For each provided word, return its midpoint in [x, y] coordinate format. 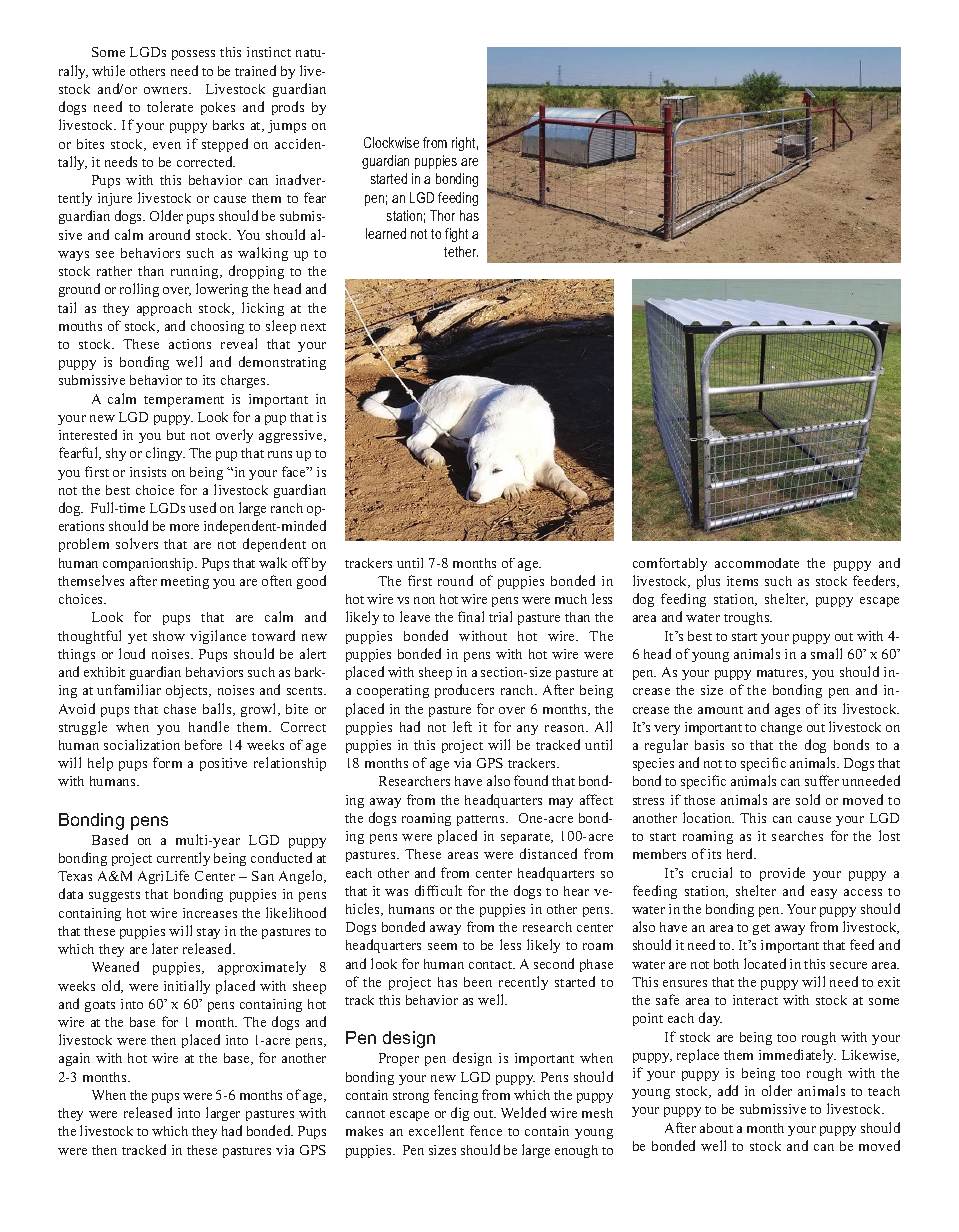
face [295, 471]
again [74, 1059]
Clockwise [391, 142]
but [176, 435]
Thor [442, 215]
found [531, 780]
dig [460, 1114]
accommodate [757, 563]
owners [167, 90]
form [167, 762]
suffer [822, 780]
